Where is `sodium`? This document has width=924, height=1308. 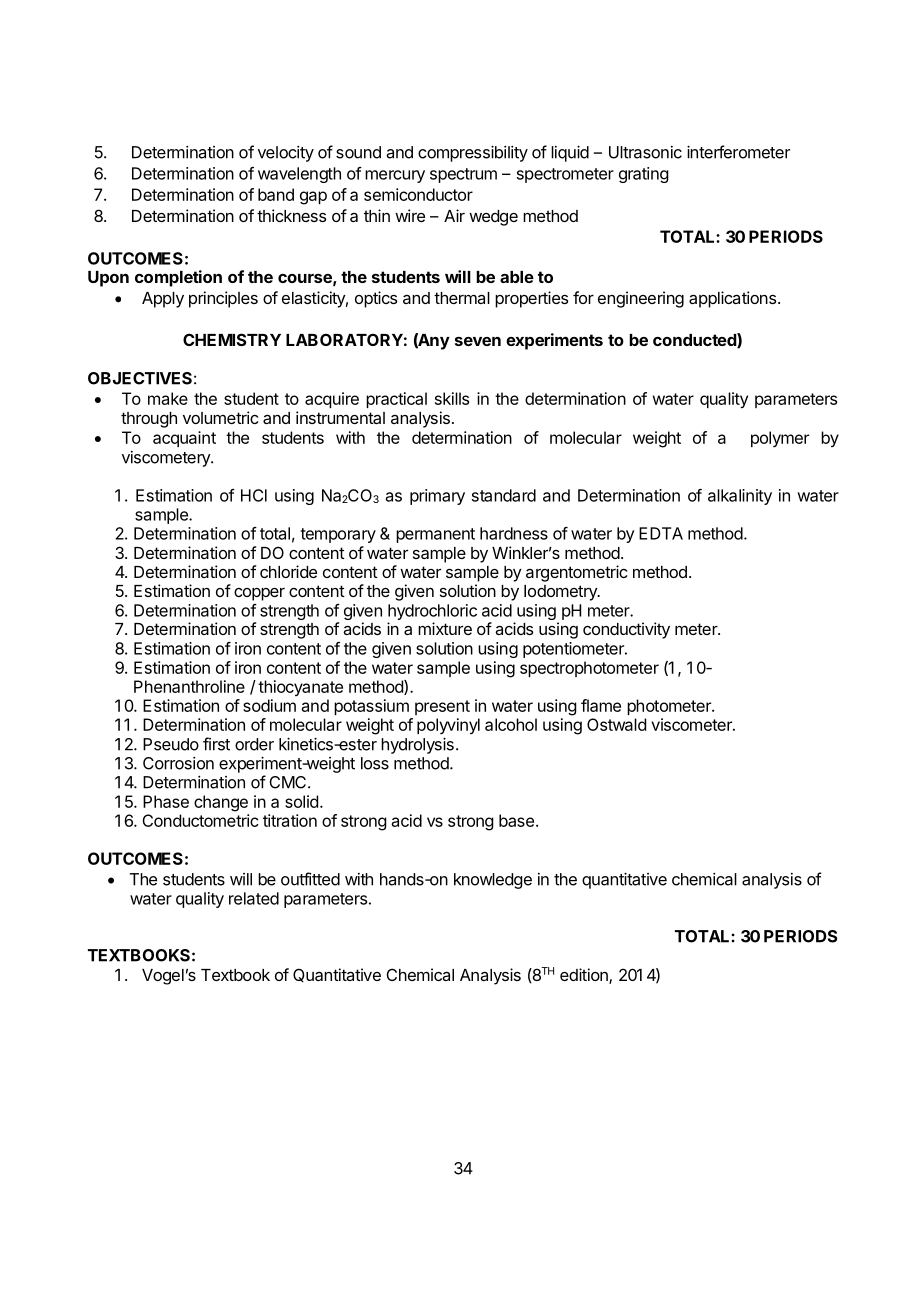
sodium is located at coordinates (269, 705).
